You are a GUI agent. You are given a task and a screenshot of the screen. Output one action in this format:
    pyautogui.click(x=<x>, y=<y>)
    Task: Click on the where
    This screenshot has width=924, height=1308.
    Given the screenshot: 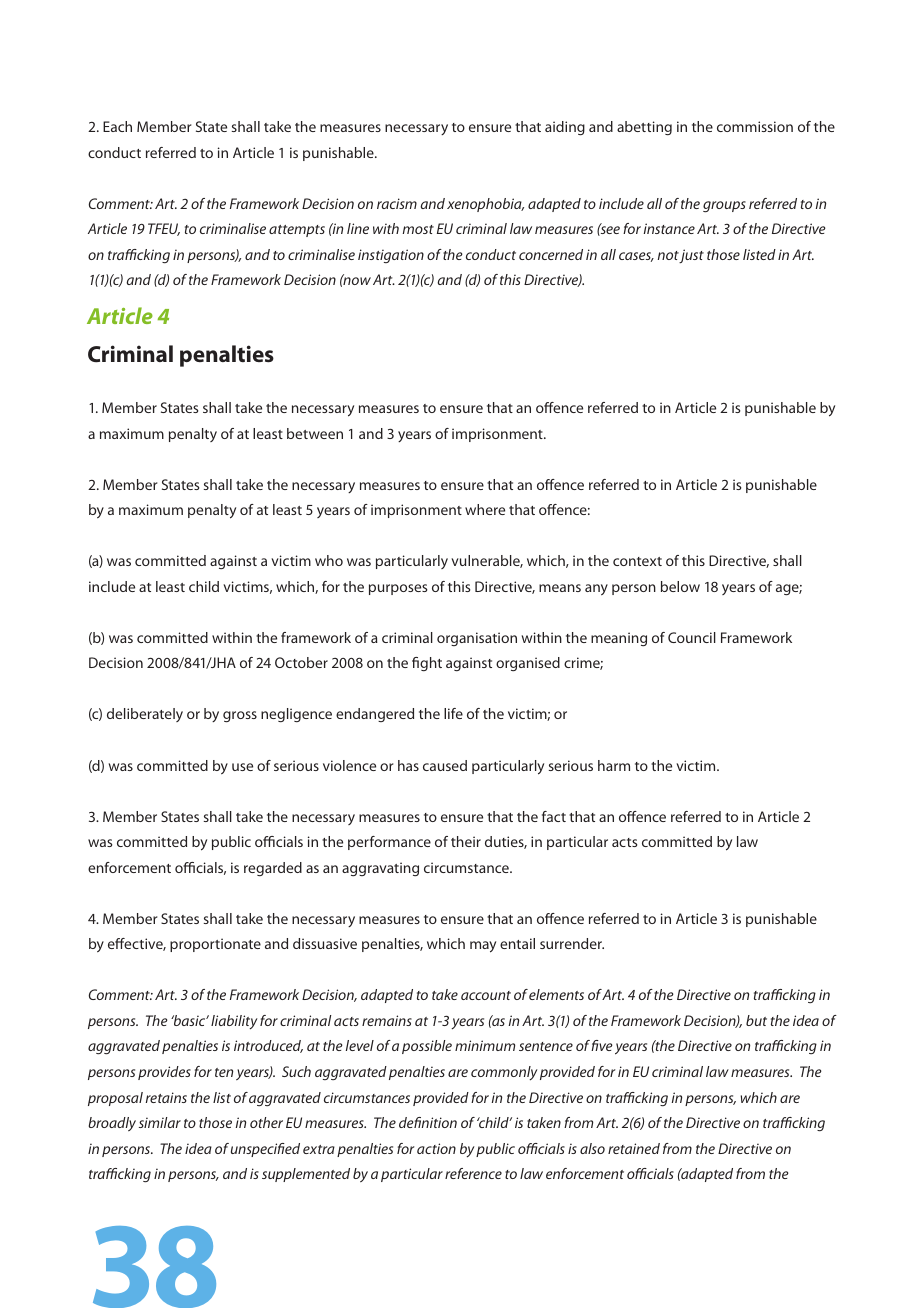 What is the action you would take?
    pyautogui.click(x=485, y=509)
